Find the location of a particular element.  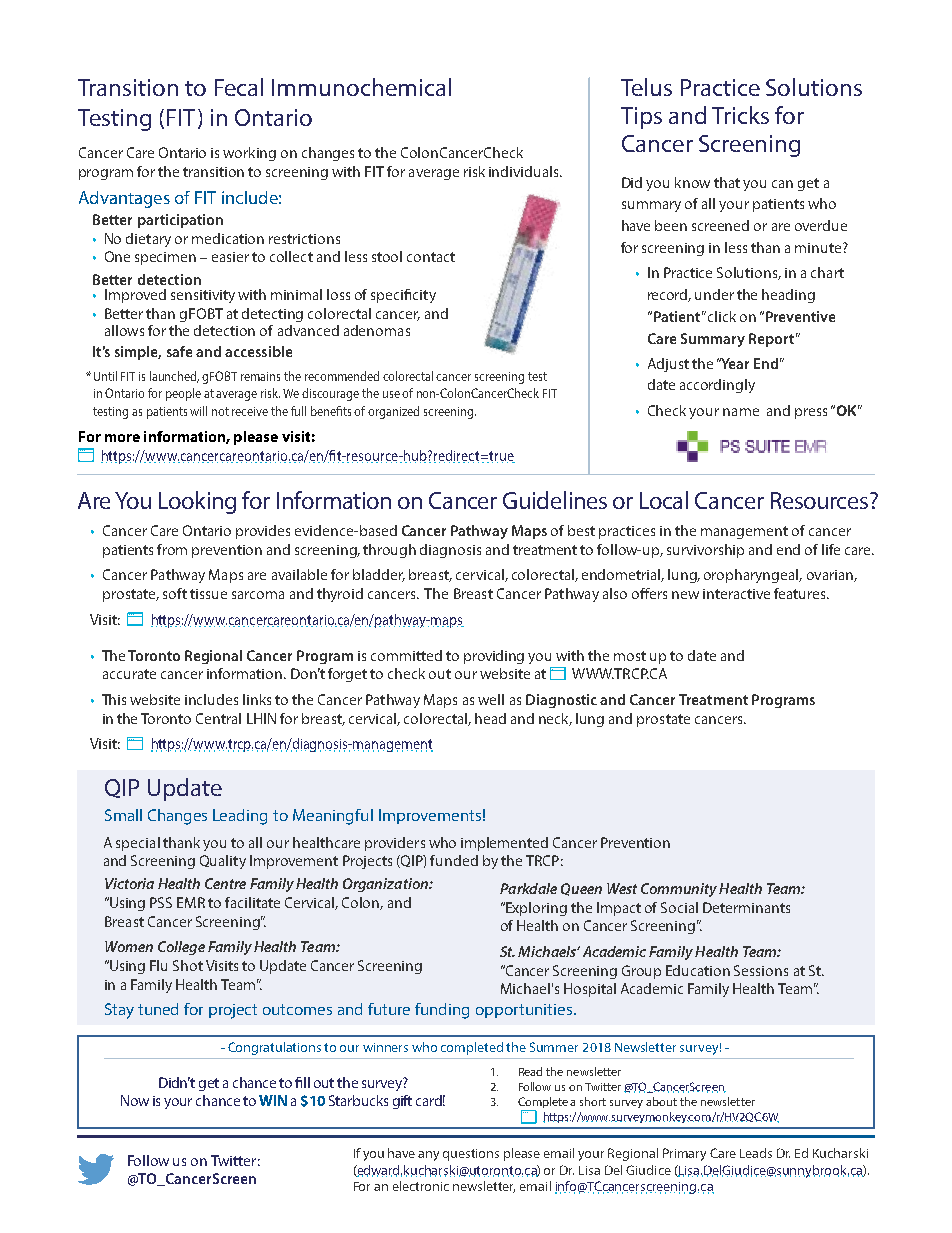

Community is located at coordinates (679, 890).
